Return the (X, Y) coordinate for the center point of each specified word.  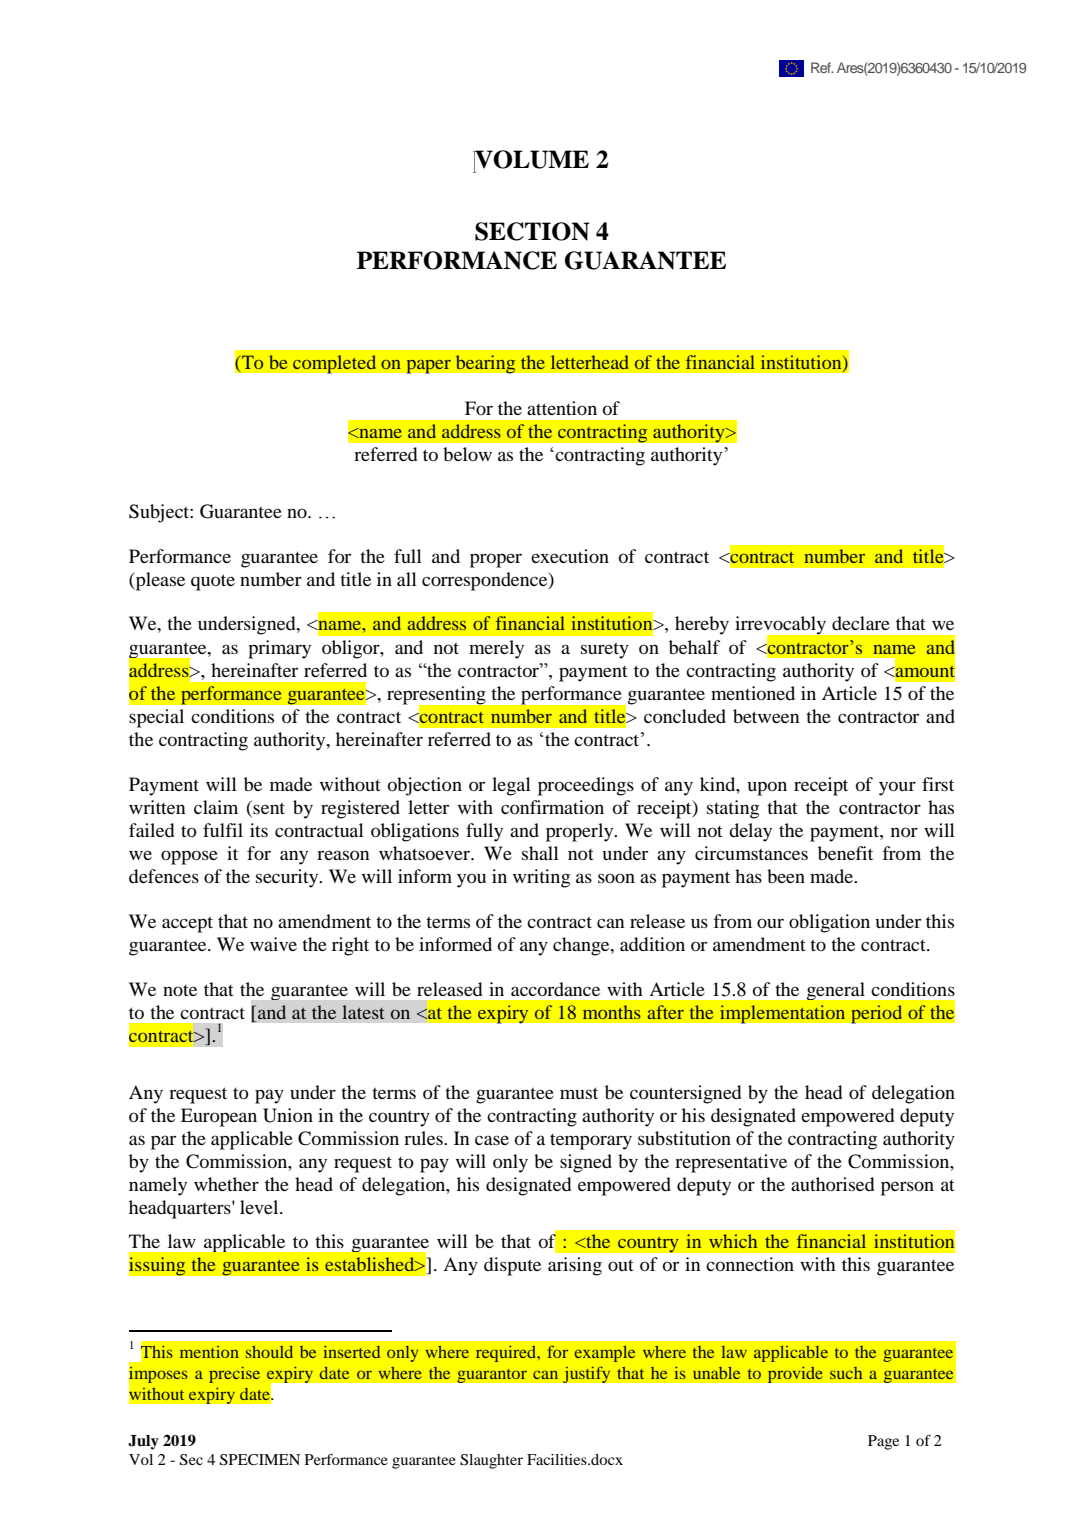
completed (334, 364)
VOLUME (531, 160)
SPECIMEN (260, 1460)
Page (883, 1442)
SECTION (532, 231)
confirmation (552, 807)
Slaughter (491, 1461)
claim (216, 807)
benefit (845, 853)
